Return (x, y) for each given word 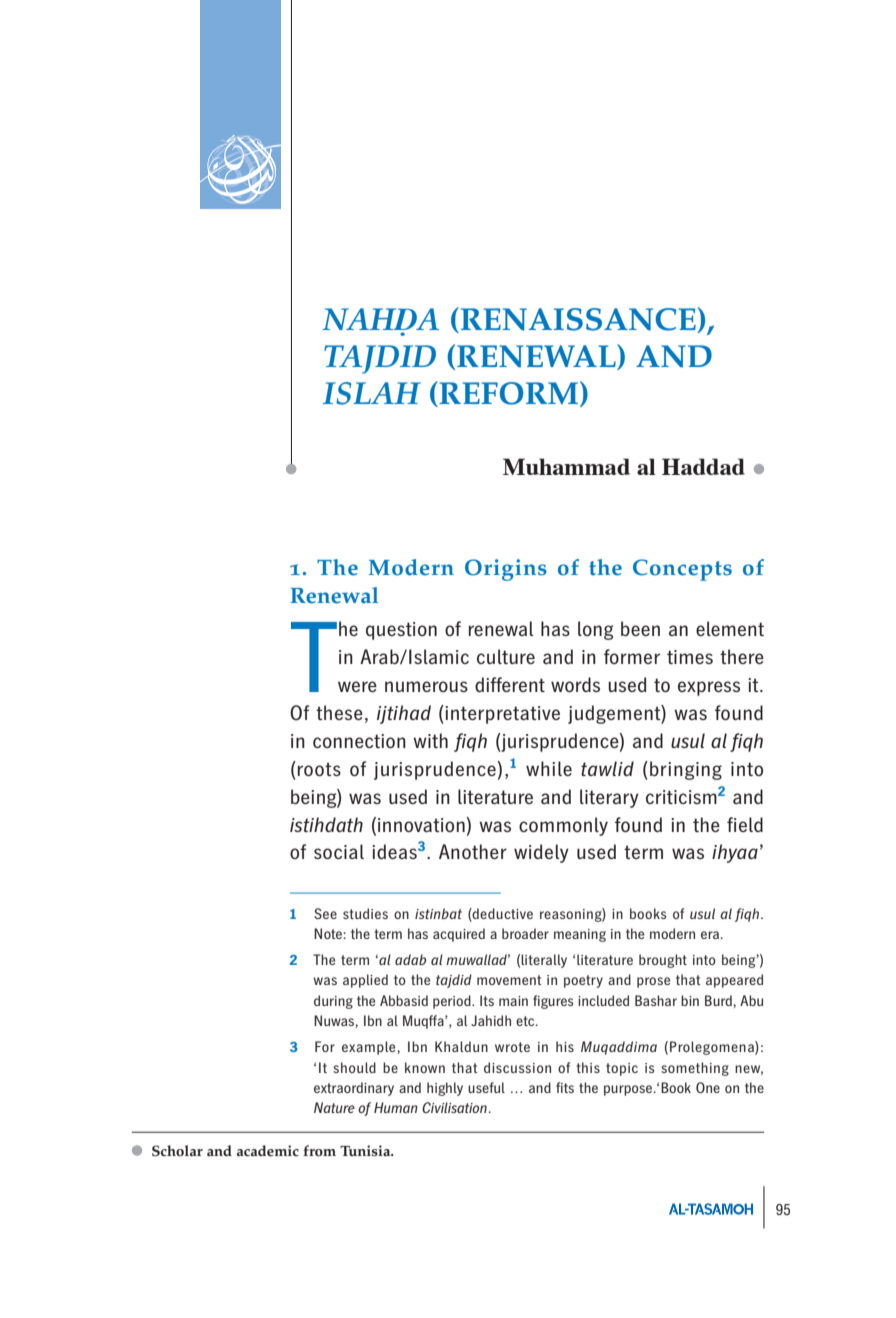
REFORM (509, 394)
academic (268, 1151)
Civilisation (455, 1107)
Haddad (703, 466)
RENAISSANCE (577, 320)
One (708, 1087)
